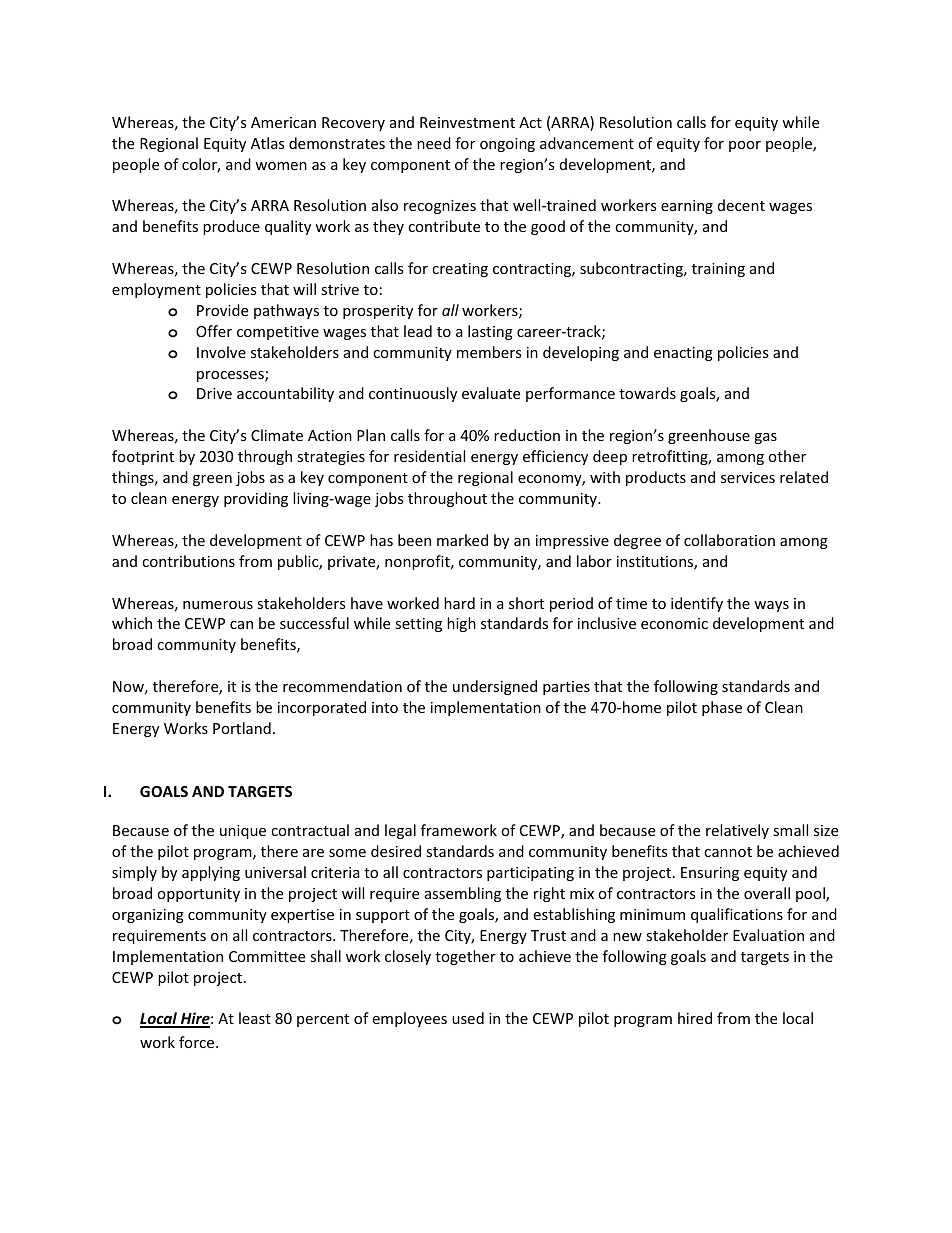  What do you see at coordinates (722, 708) in the image?
I see `phase` at bounding box center [722, 708].
